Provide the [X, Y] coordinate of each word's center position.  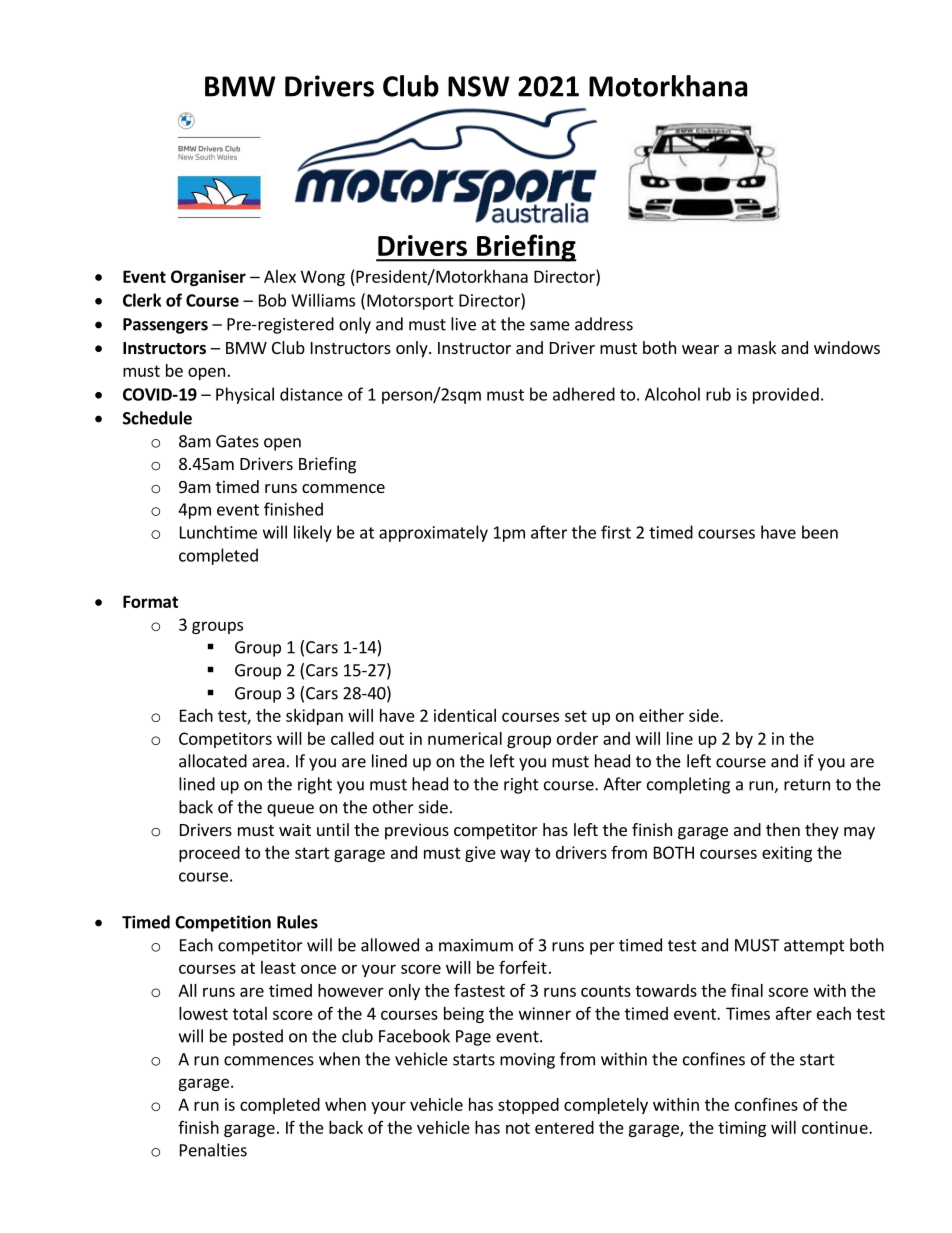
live [463, 324]
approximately [433, 533]
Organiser [208, 278]
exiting [787, 854]
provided [786, 395]
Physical [245, 395]
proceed [209, 854]
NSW [478, 86]
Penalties [213, 1150]
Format [150, 601]
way [515, 855]
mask [757, 347]
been [820, 532]
